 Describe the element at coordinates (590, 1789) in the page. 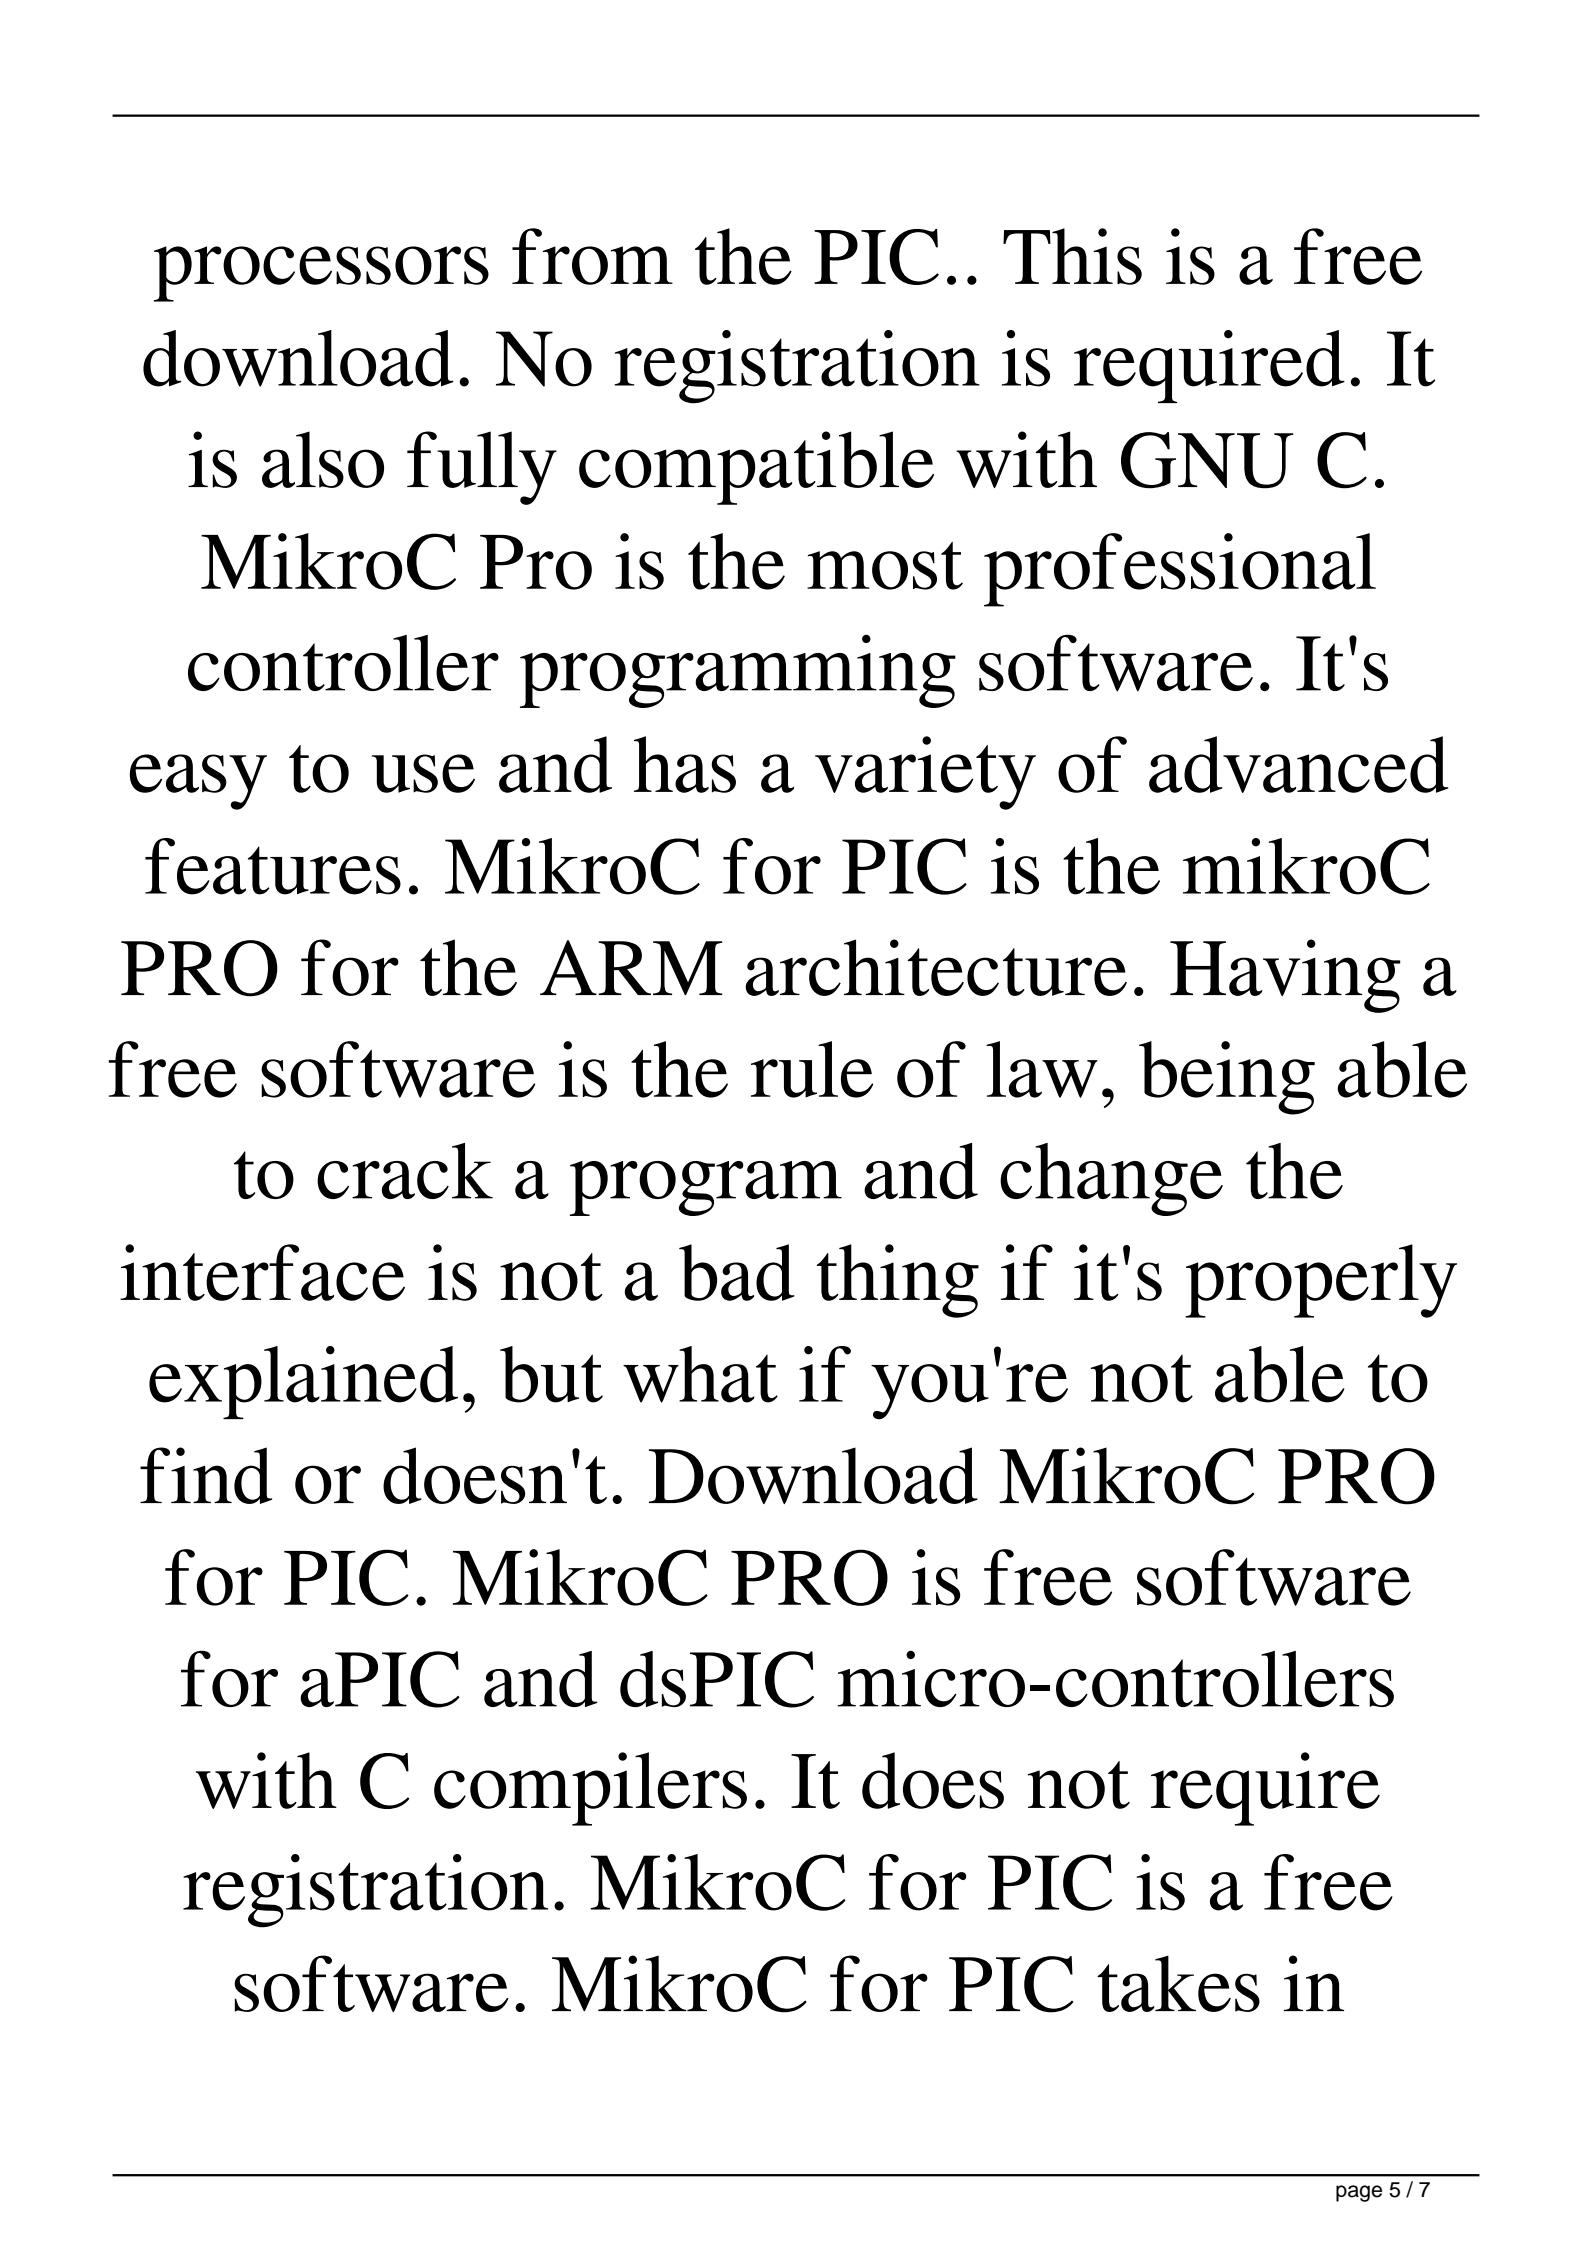

I see `compilers` at that location.
